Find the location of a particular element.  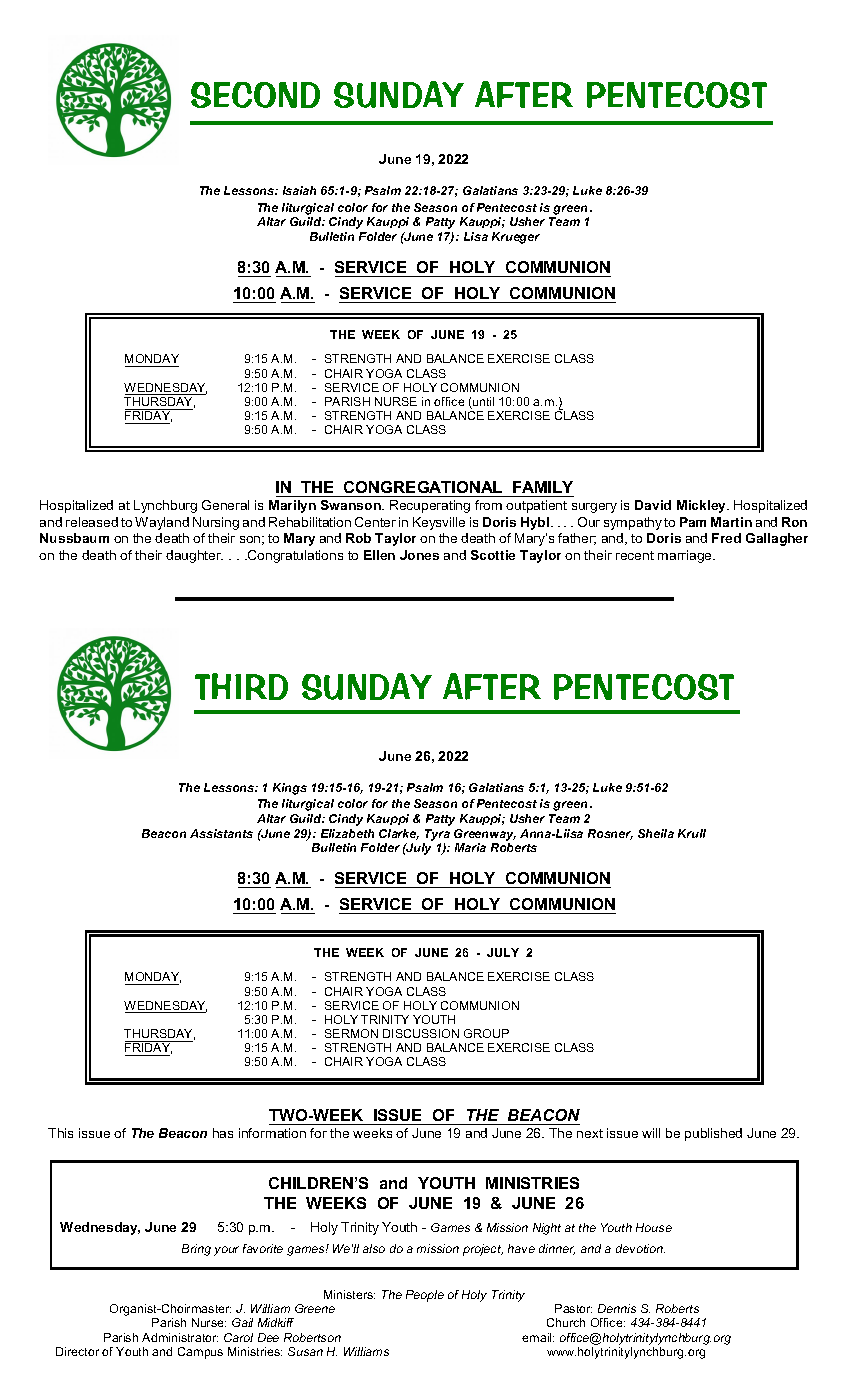

Krull is located at coordinates (692, 833).
